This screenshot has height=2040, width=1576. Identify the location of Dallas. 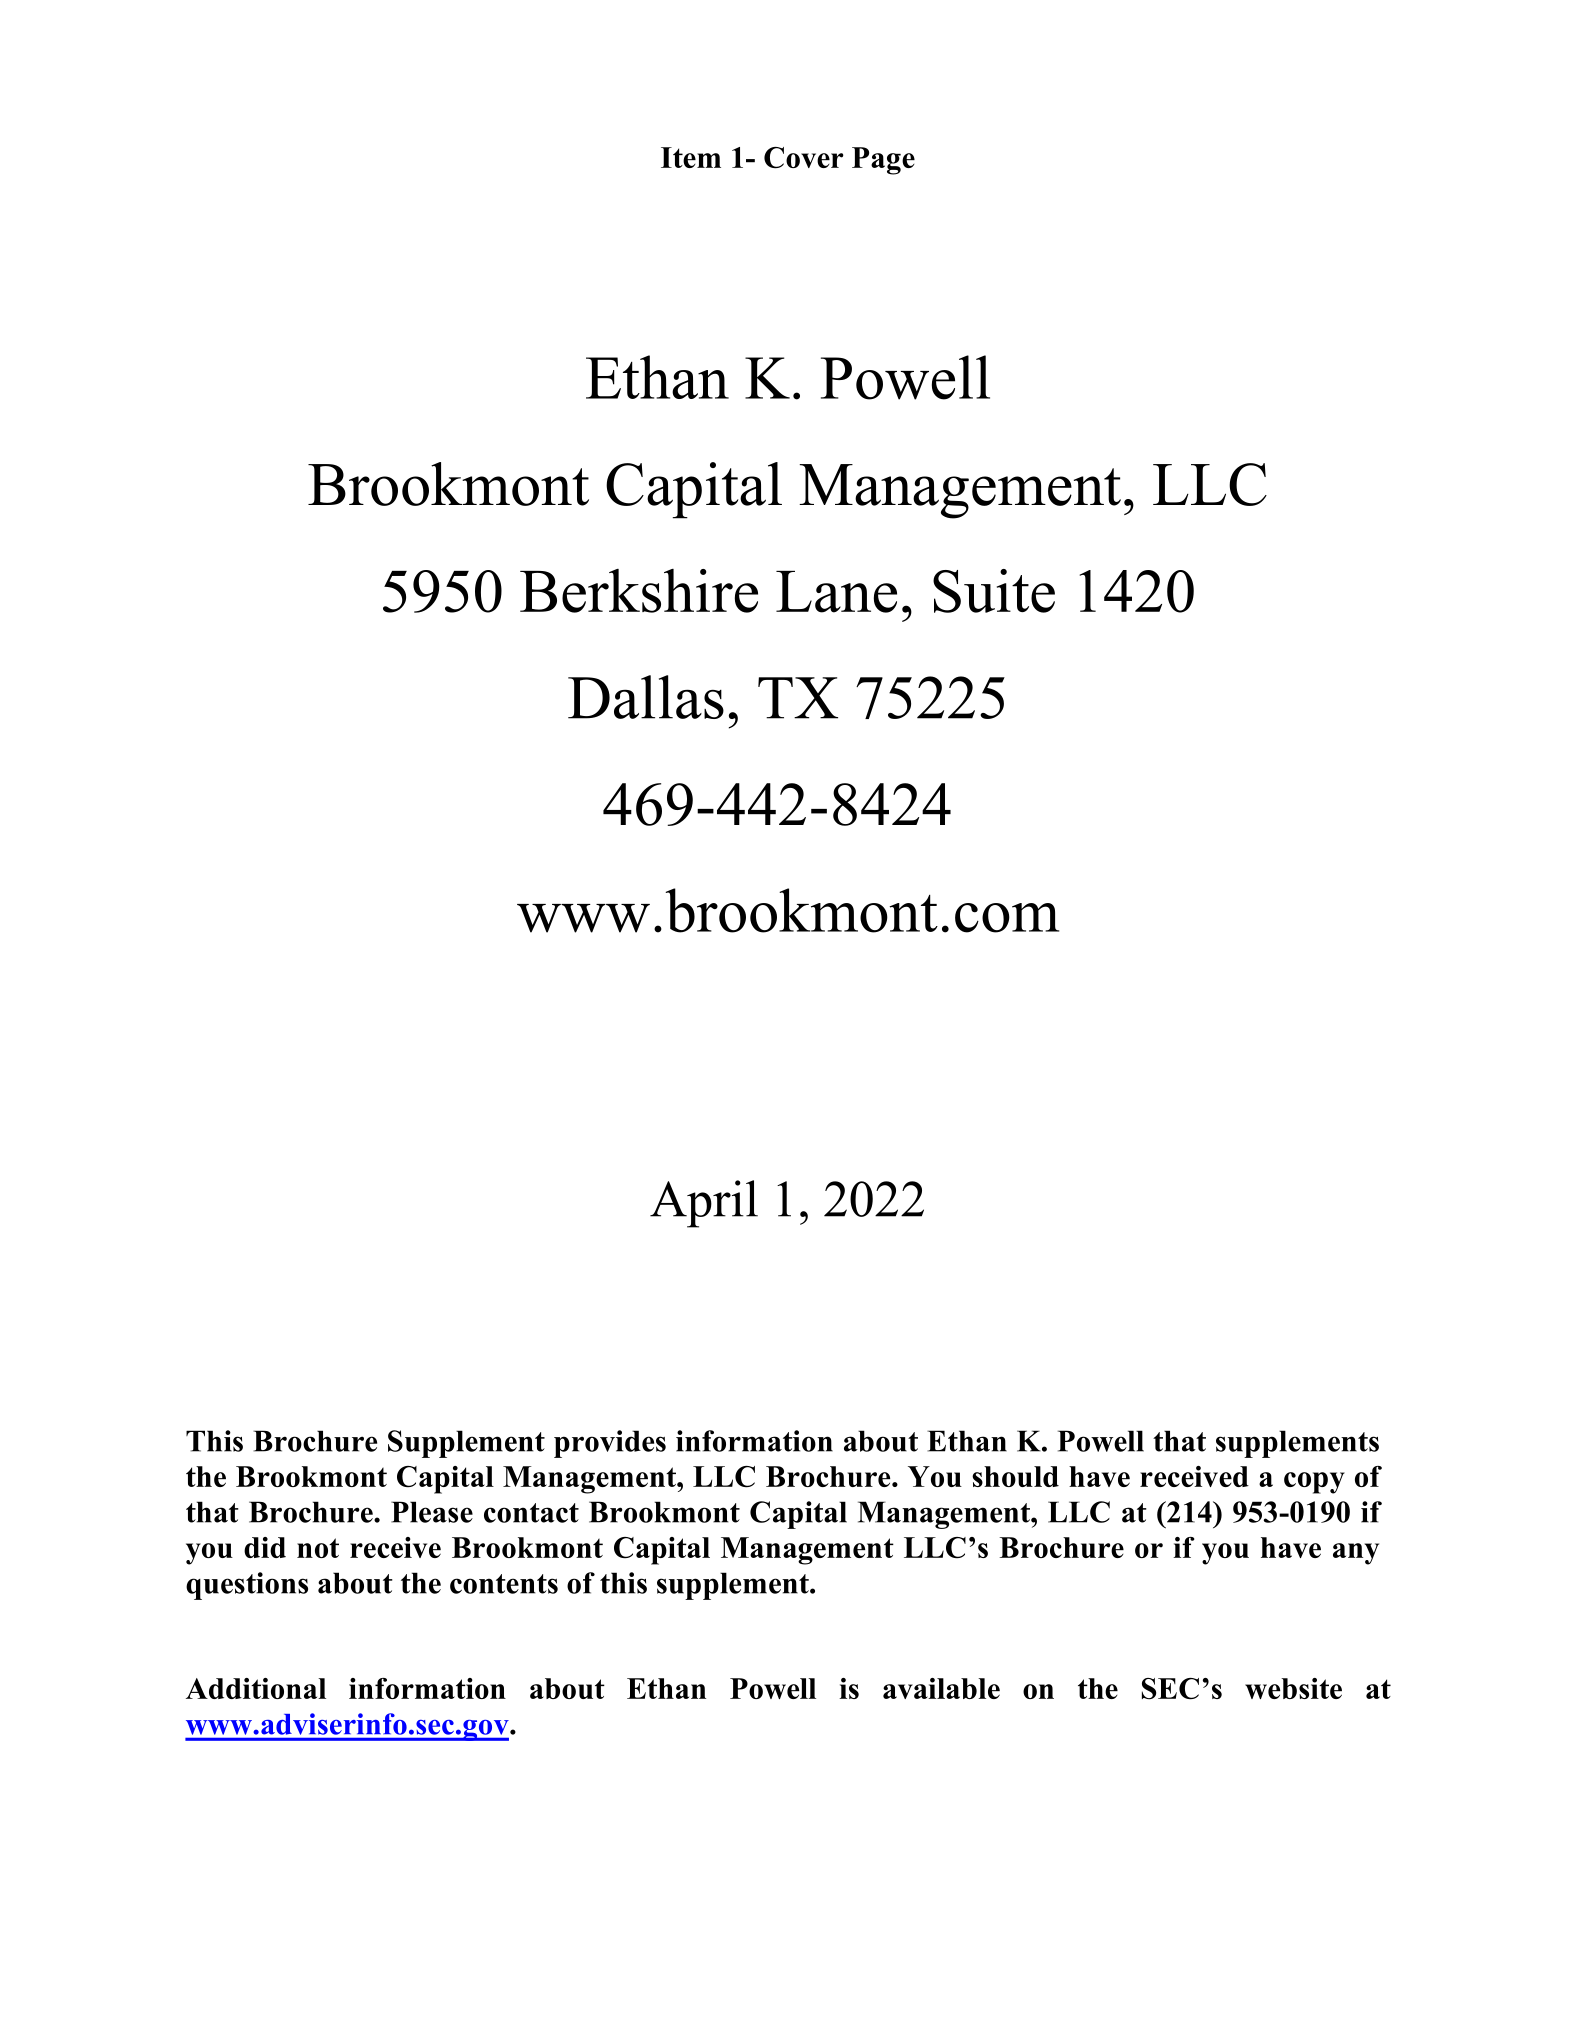
(646, 697).
